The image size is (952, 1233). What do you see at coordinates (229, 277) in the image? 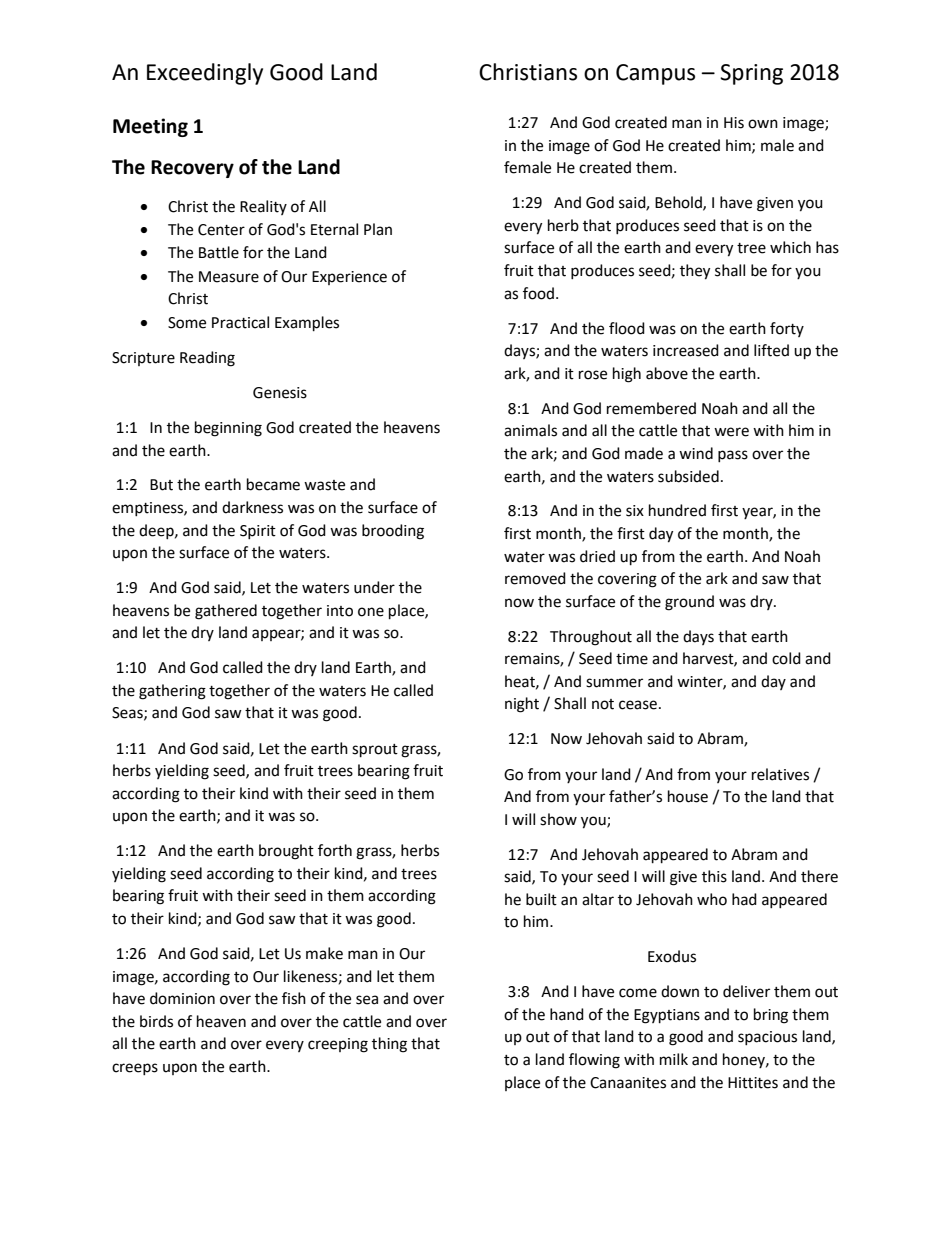
I see `Measure` at bounding box center [229, 277].
